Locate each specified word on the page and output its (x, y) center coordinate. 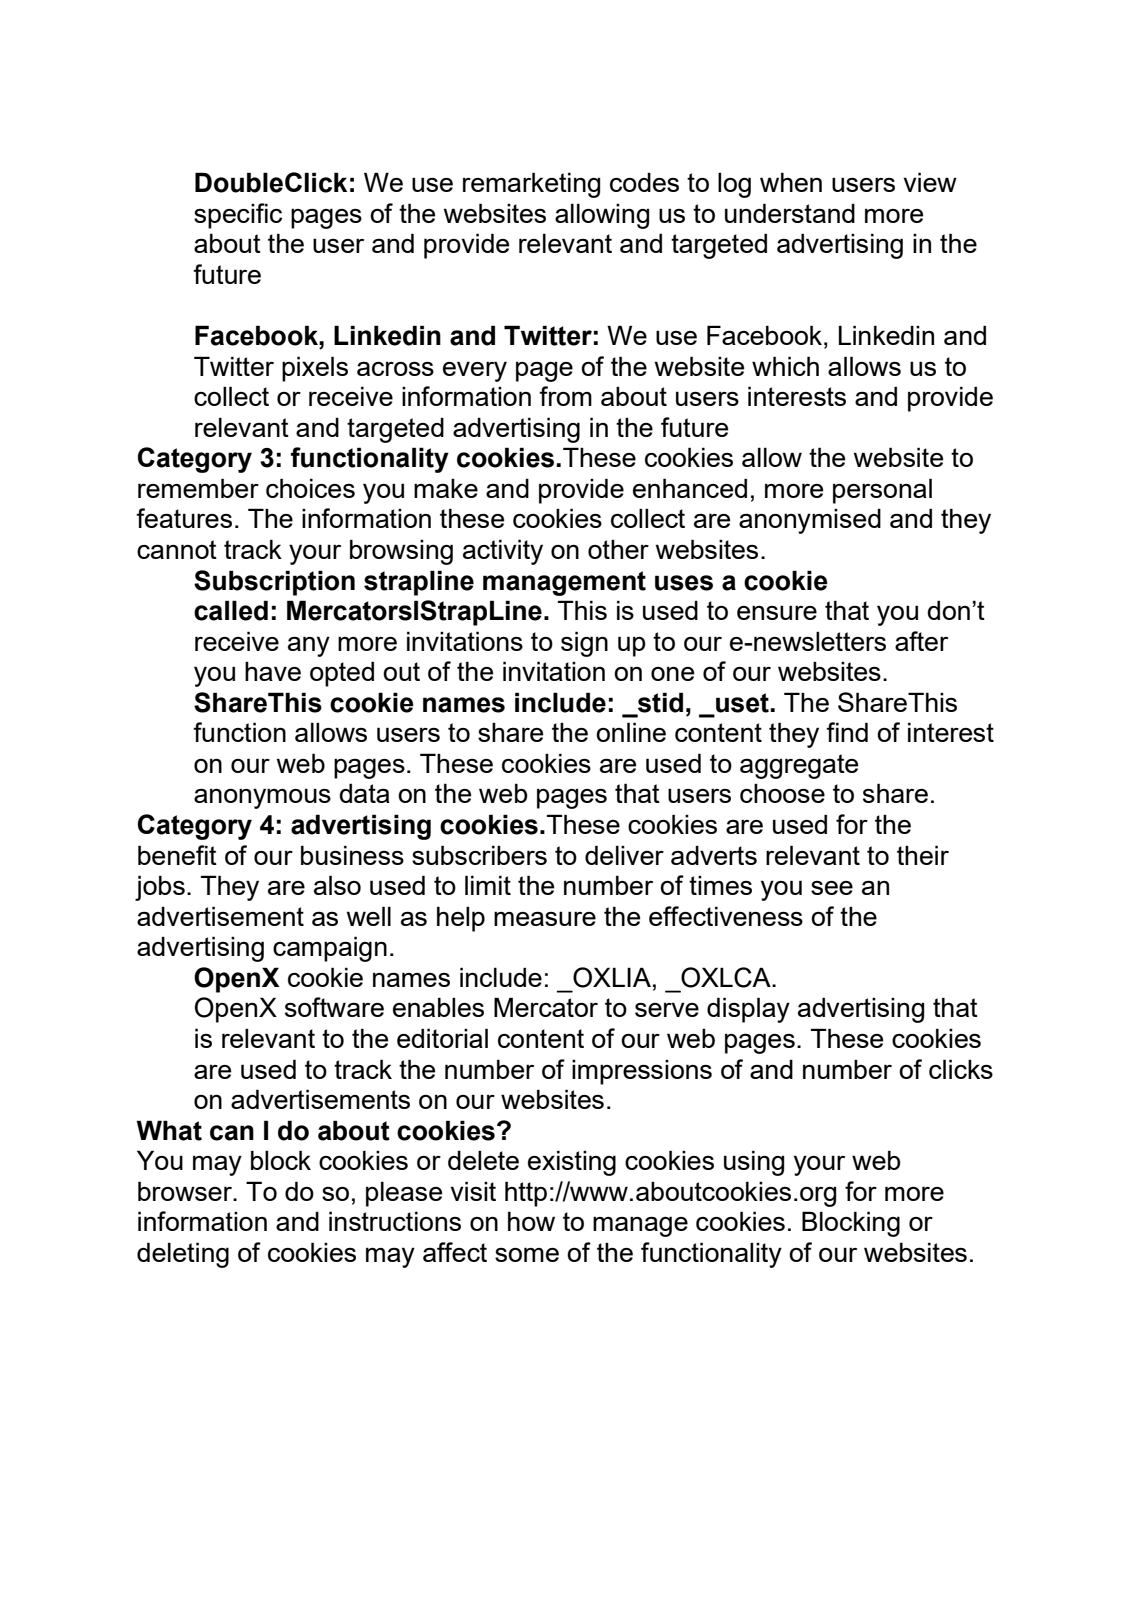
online (631, 732)
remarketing (531, 185)
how (531, 1221)
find (847, 732)
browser (186, 1191)
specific (238, 216)
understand (790, 213)
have (273, 671)
